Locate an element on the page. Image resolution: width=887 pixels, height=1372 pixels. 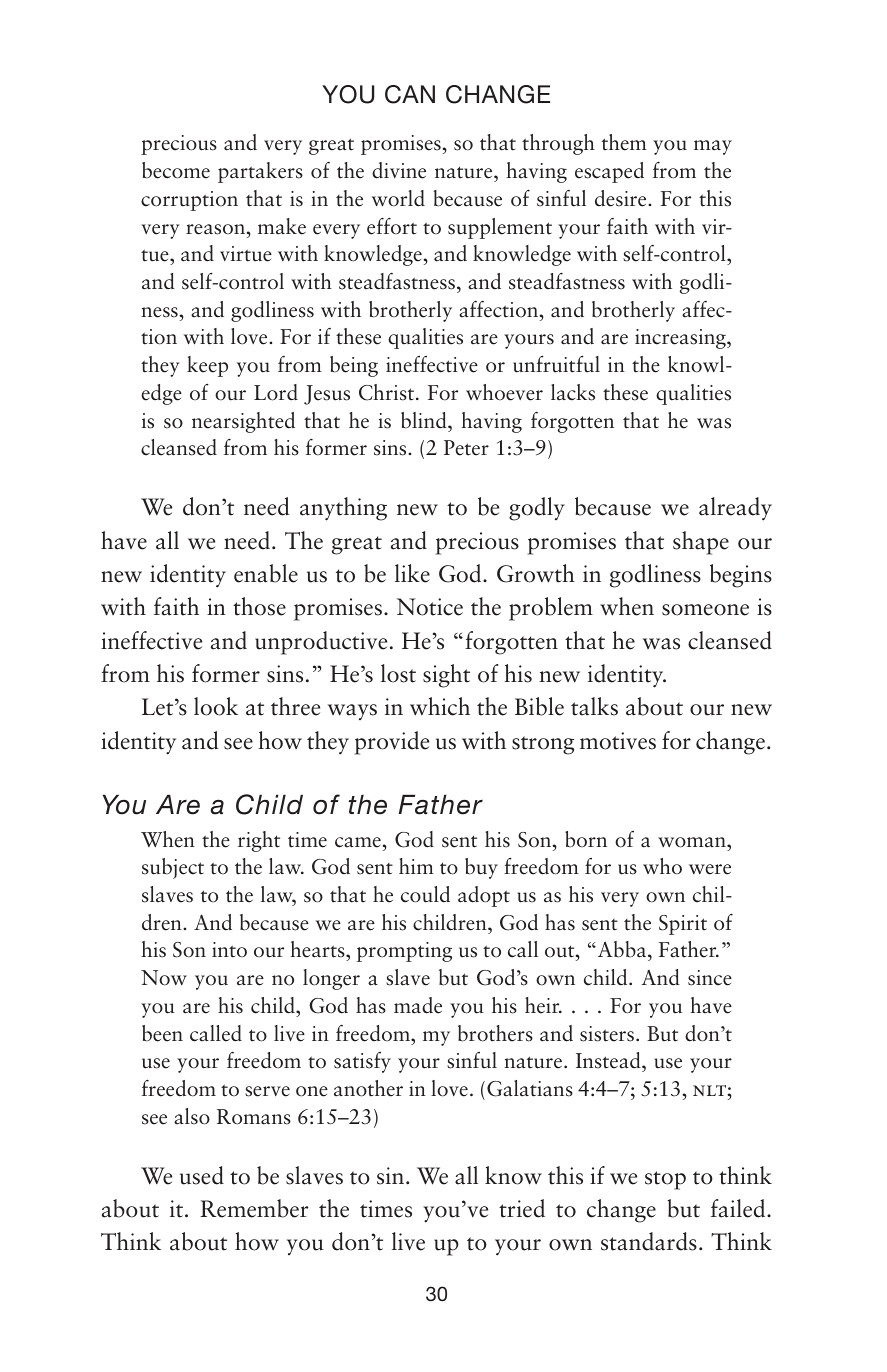
woman is located at coordinates (693, 842).
